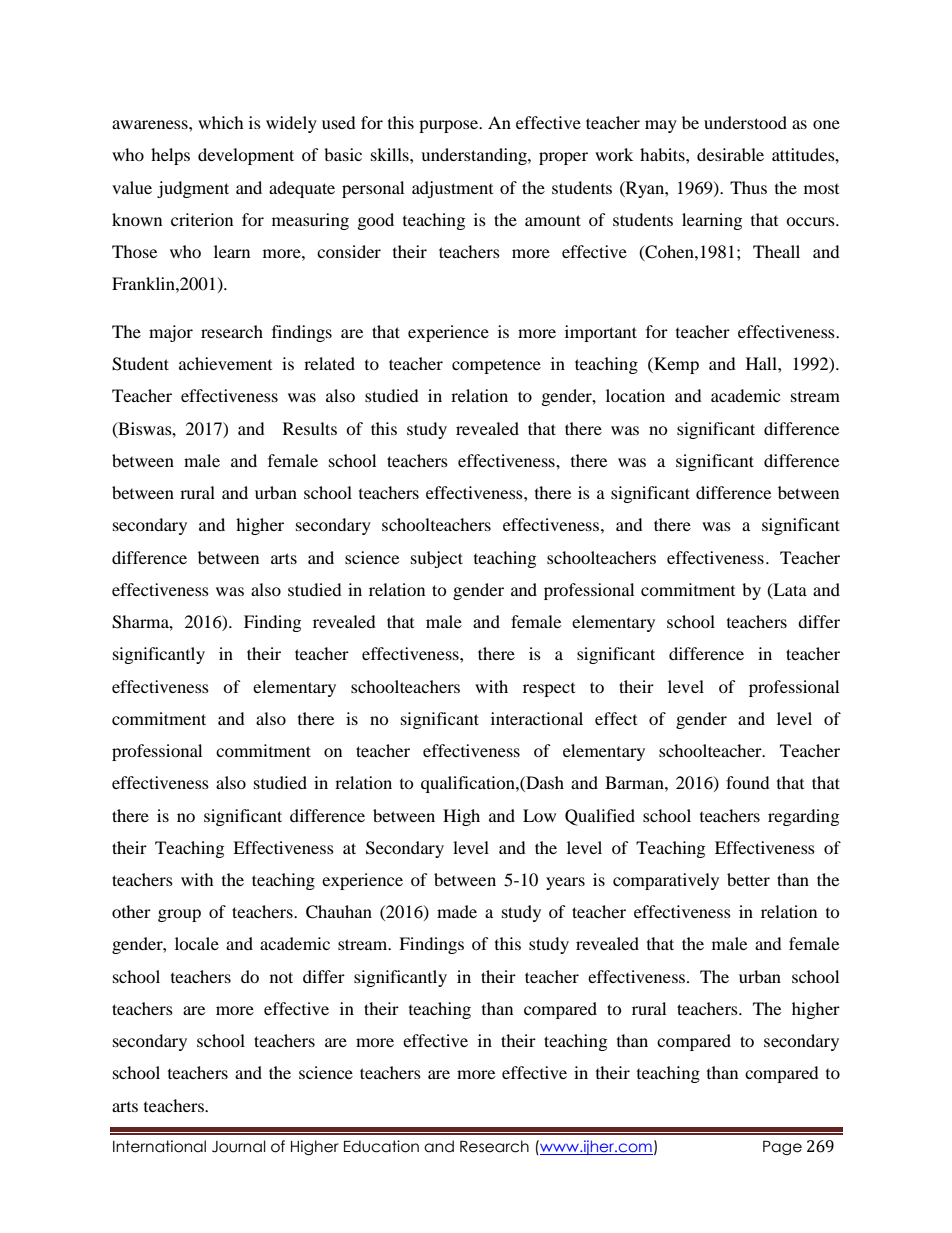 The height and width of the document is (1233, 952). I want to click on Journal, so click(239, 1146).
